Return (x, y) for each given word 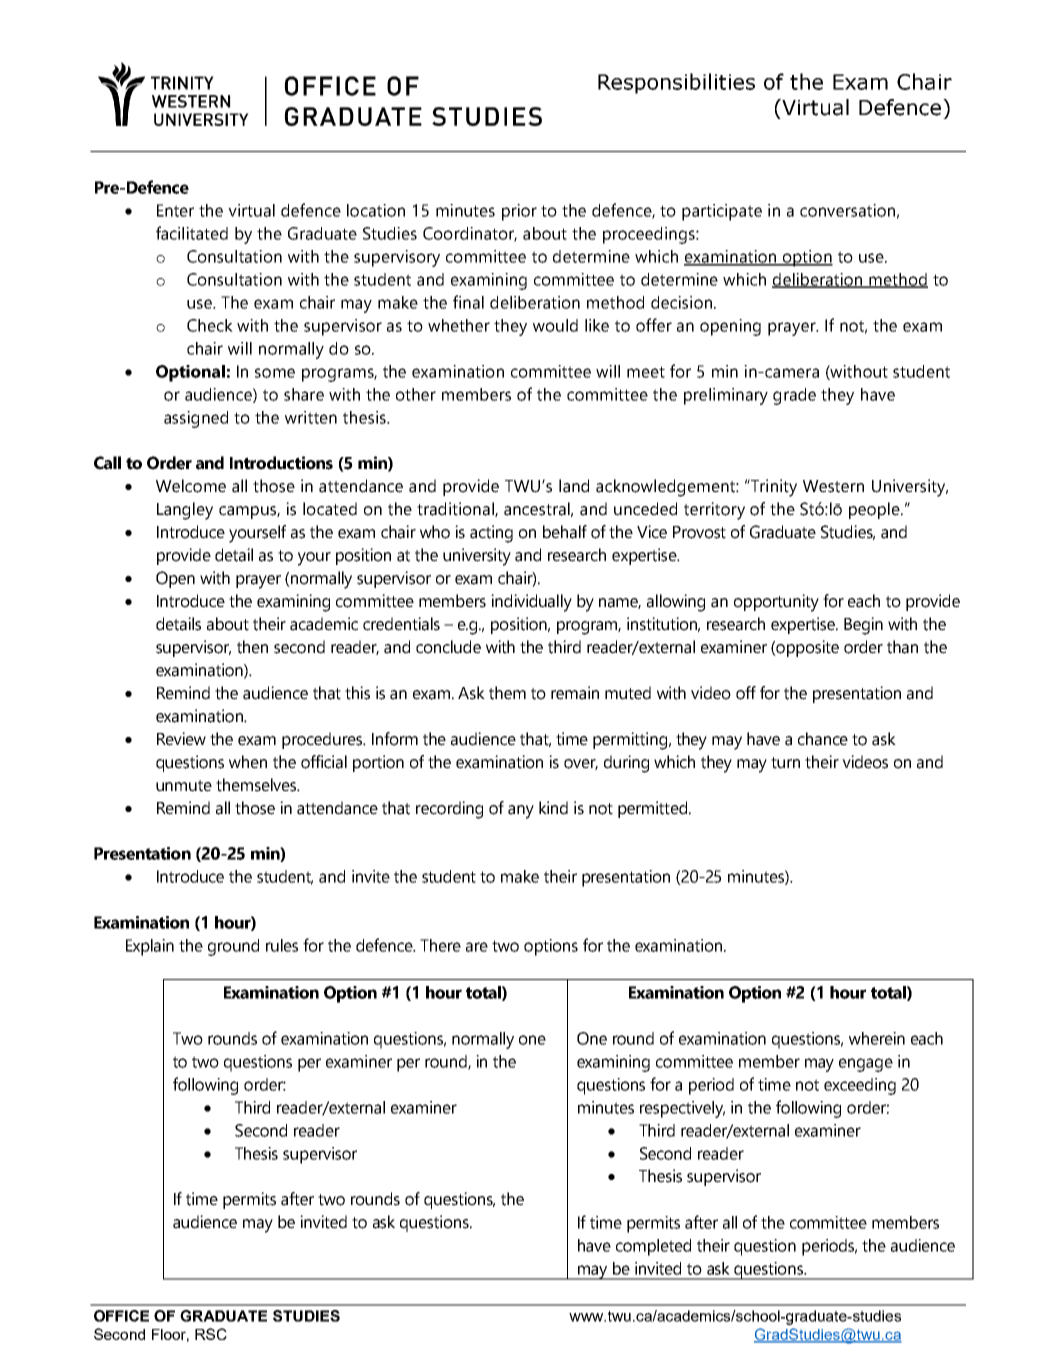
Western (833, 486)
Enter (175, 210)
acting (491, 534)
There (440, 945)
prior (519, 212)
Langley (185, 511)
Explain (150, 947)
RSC (211, 1334)
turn (785, 763)
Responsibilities (676, 83)
